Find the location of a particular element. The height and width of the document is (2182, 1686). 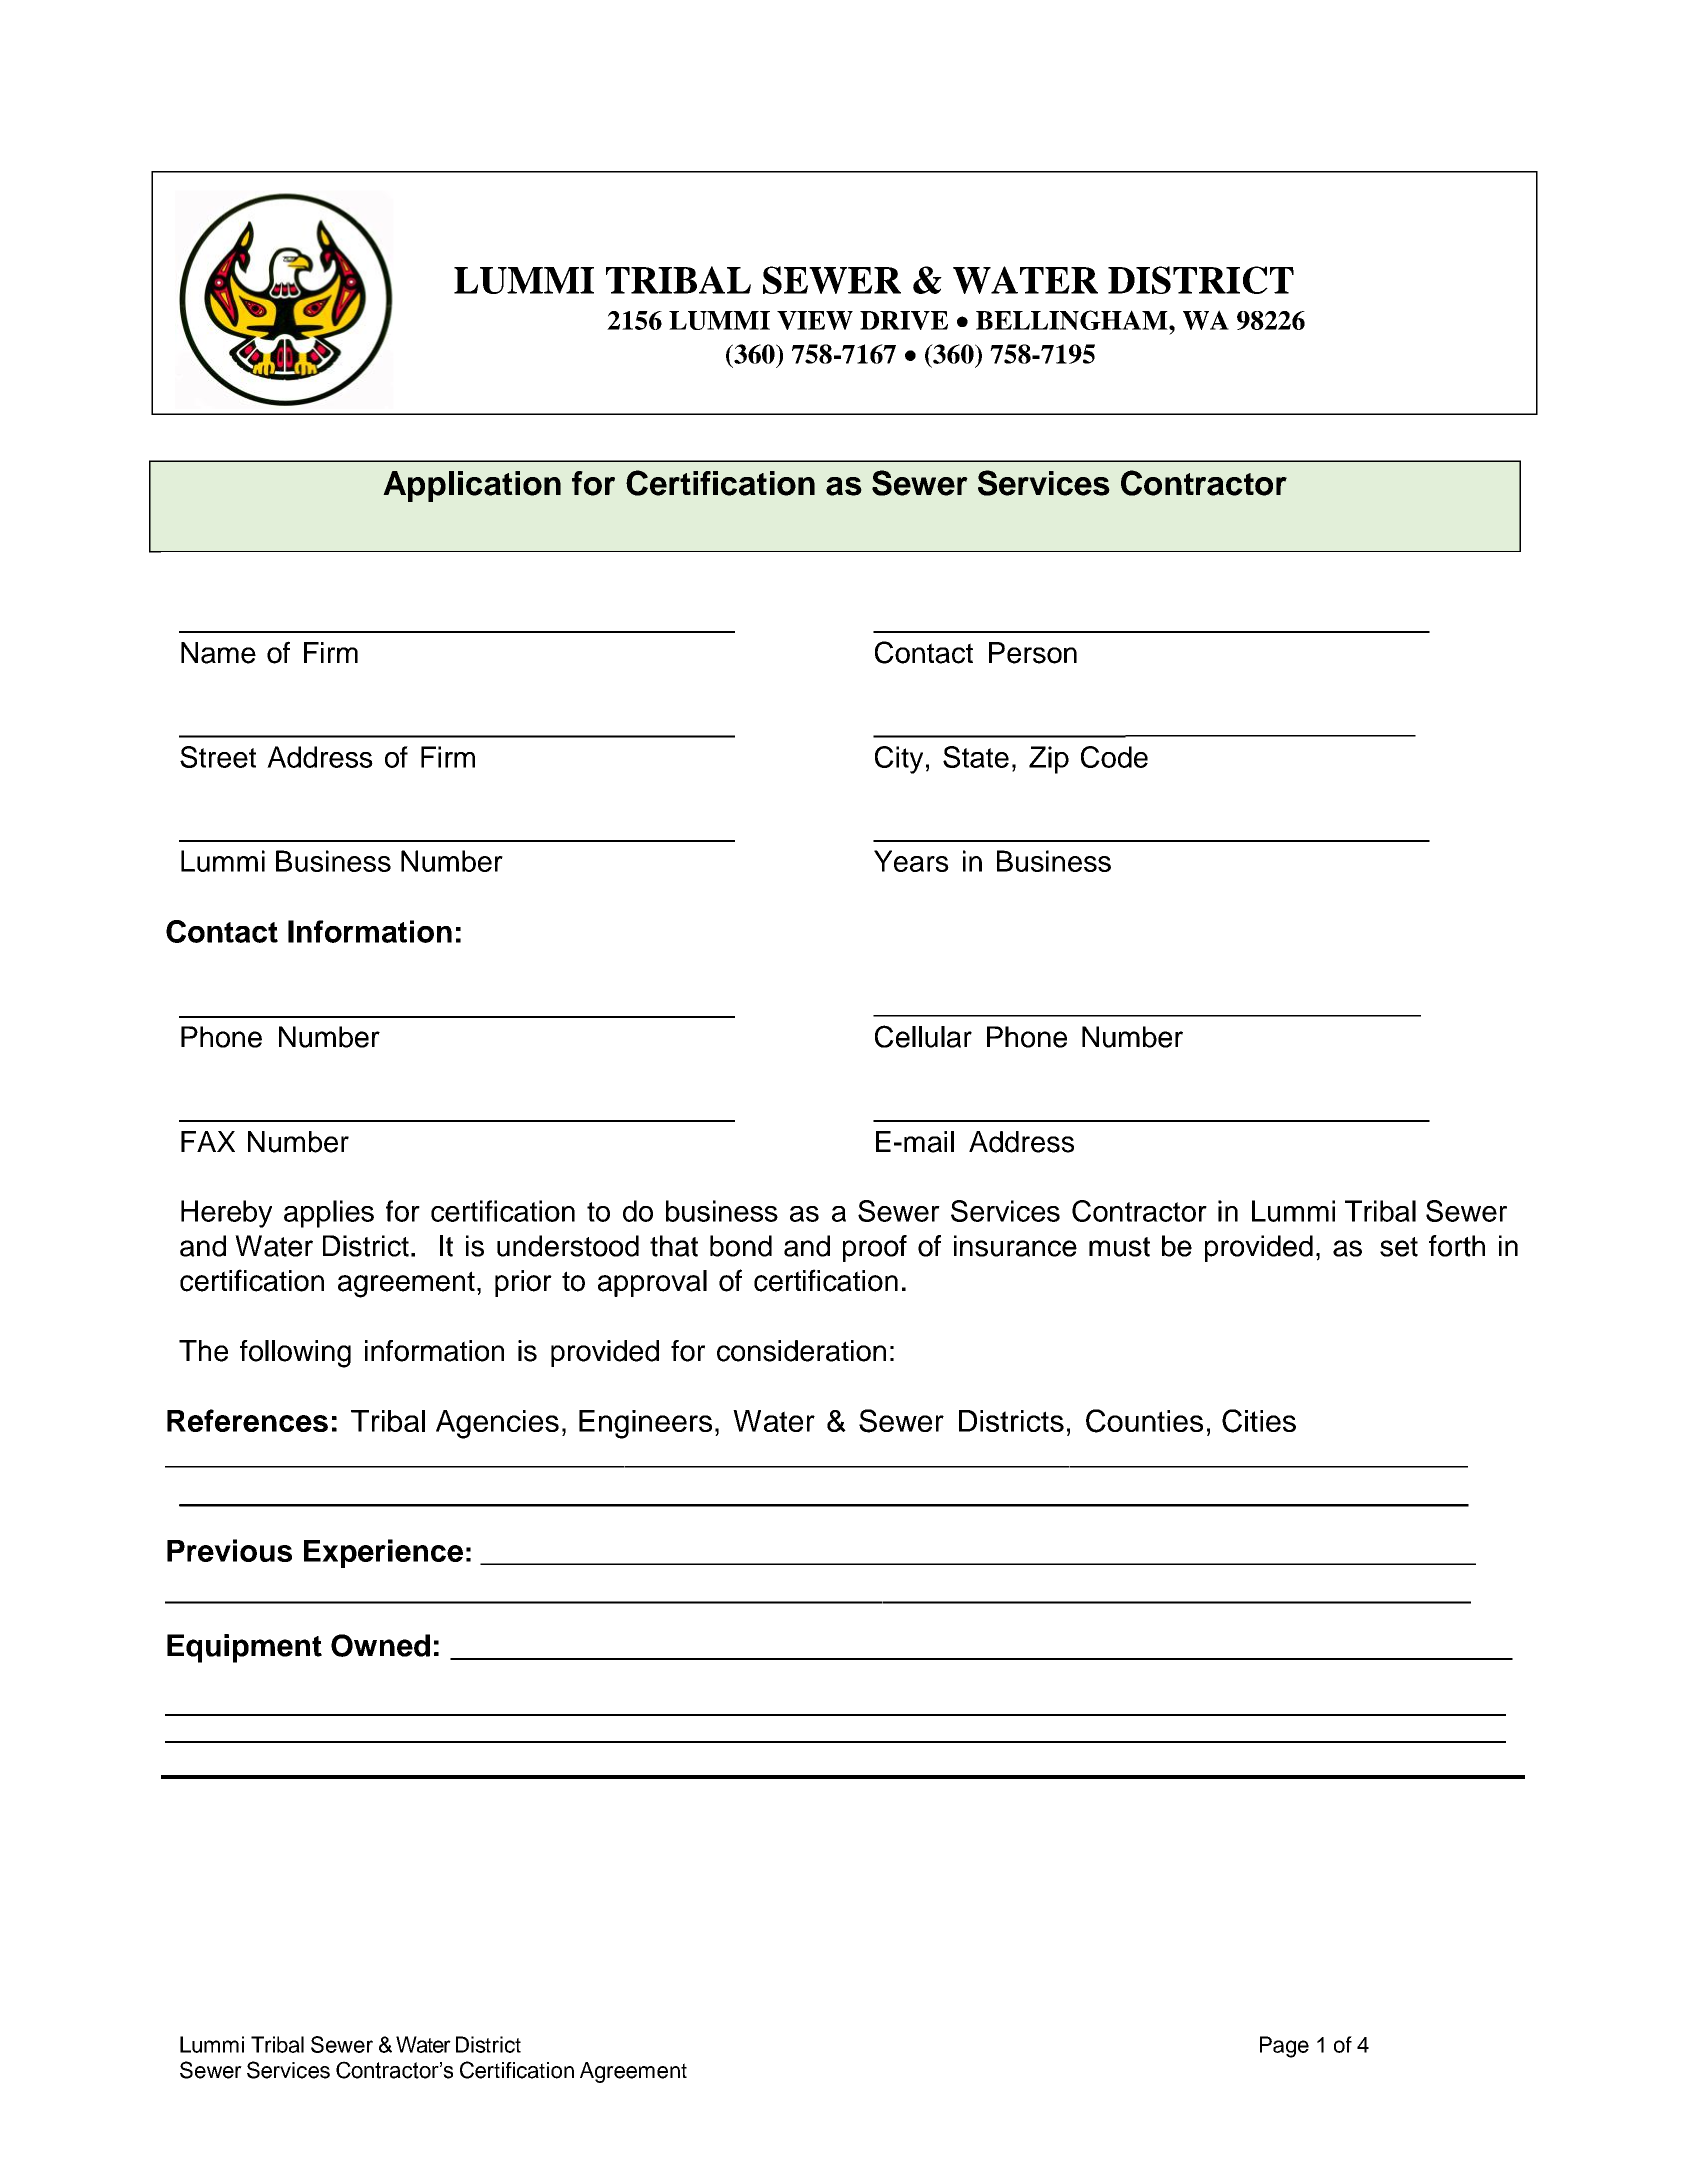

VIEW is located at coordinates (815, 320).
